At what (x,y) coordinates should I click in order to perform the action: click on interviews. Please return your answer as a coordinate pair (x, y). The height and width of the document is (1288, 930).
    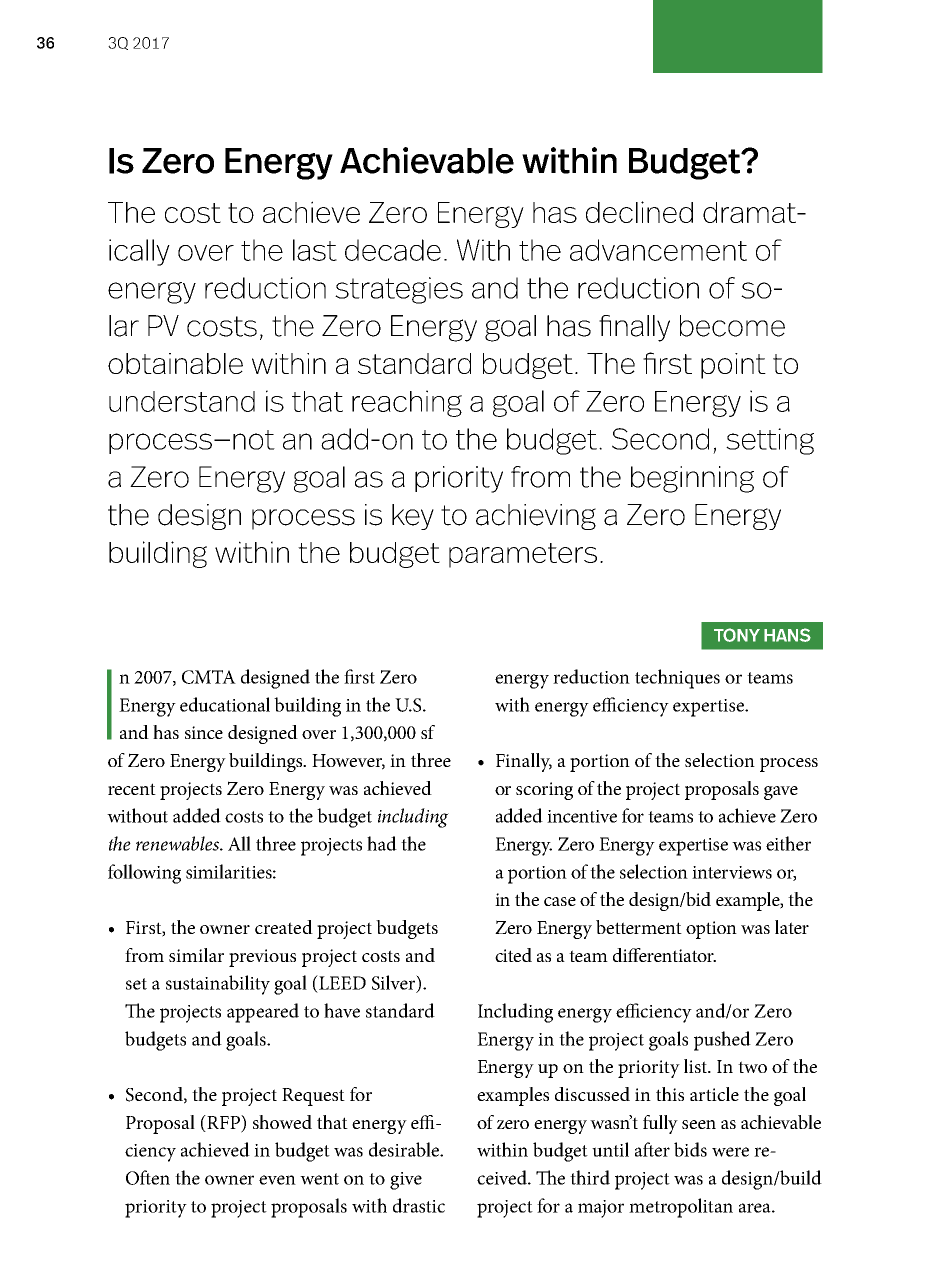
    Looking at the image, I should click on (732, 872).
